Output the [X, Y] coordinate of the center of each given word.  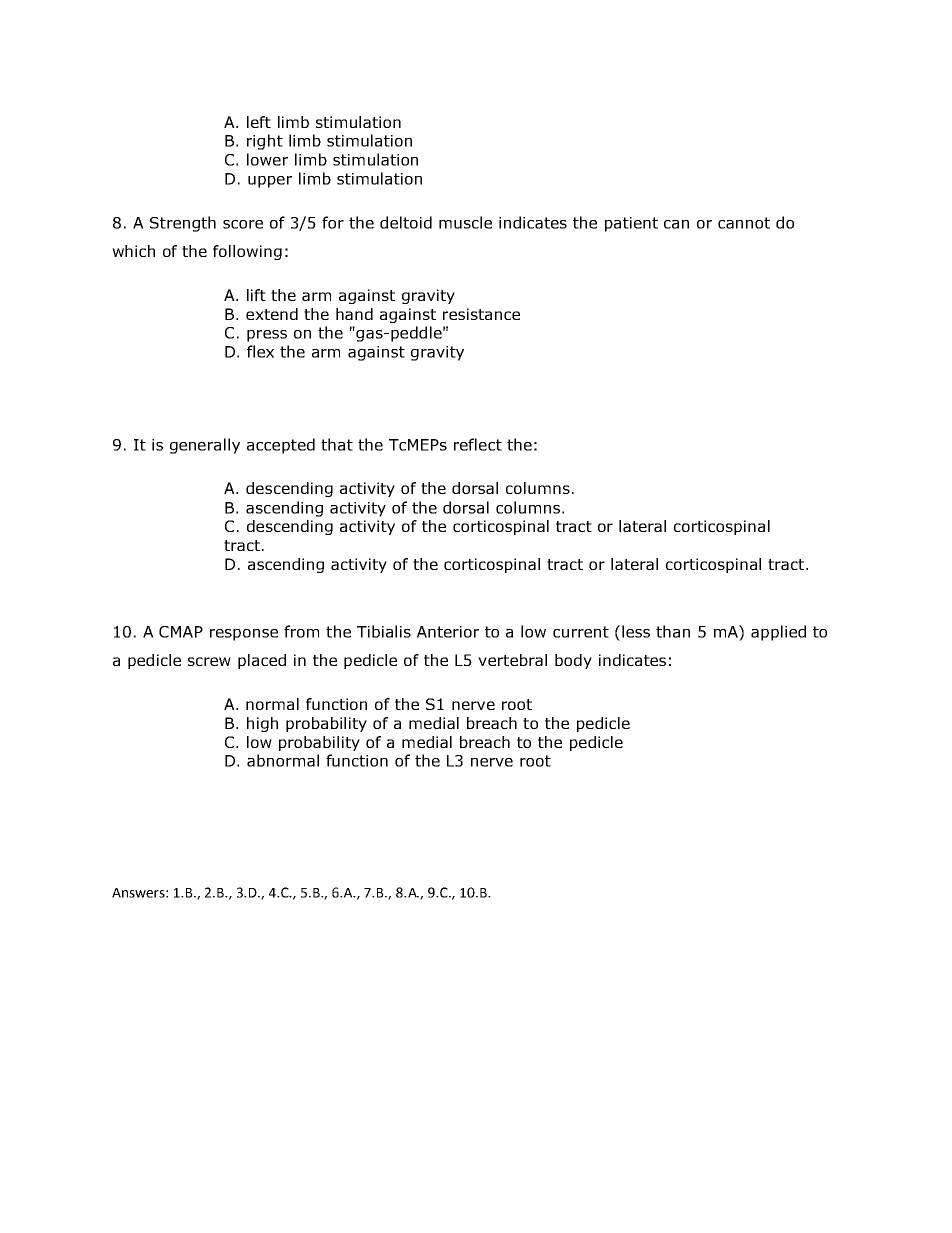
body [573, 661]
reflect [478, 444]
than [673, 631]
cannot [744, 223]
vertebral [512, 660]
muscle [465, 222]
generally [205, 446]
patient [631, 224]
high [262, 724]
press [267, 336]
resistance [481, 314]
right [265, 142]
